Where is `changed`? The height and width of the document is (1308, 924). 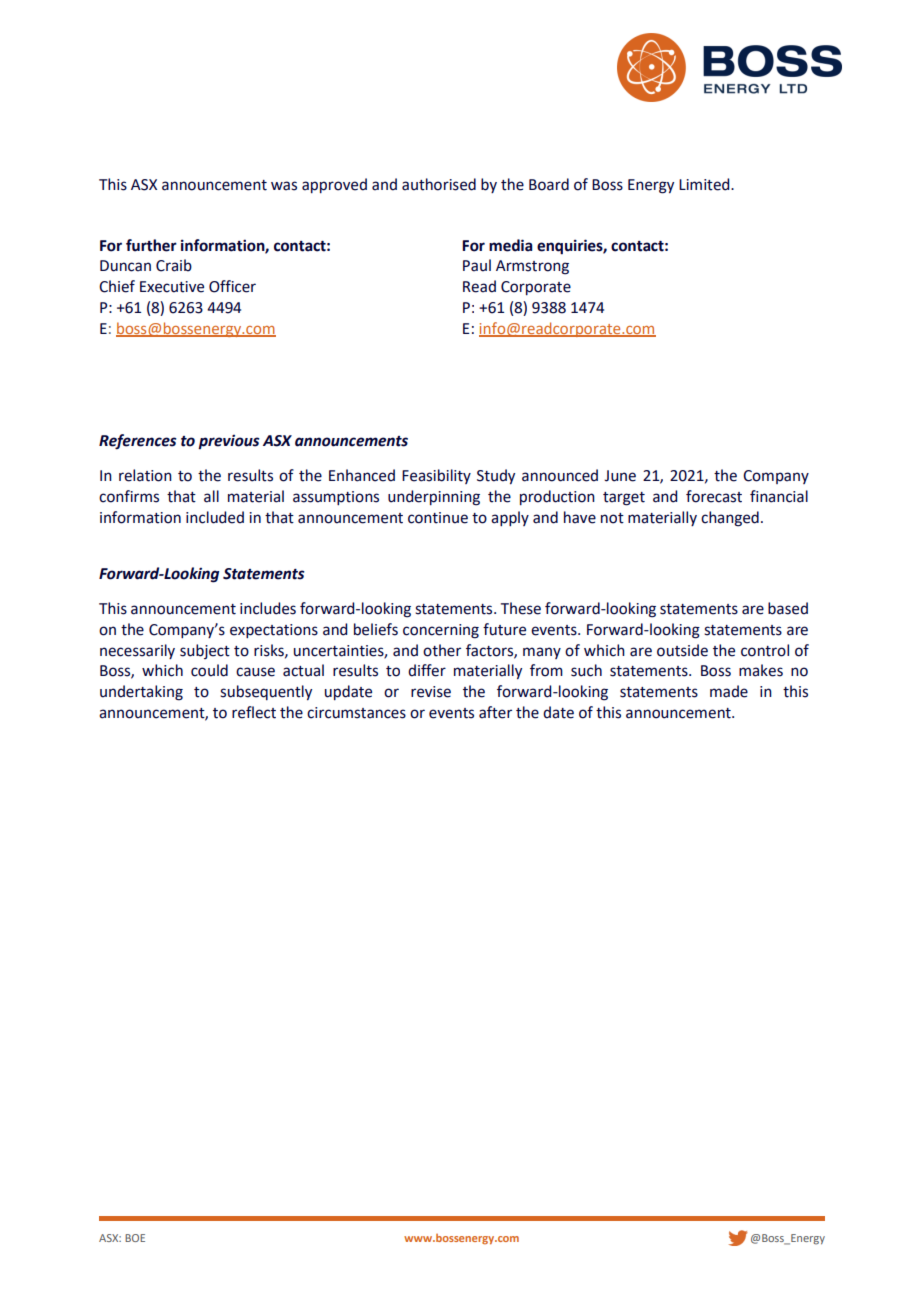
changed is located at coordinates (730, 519).
